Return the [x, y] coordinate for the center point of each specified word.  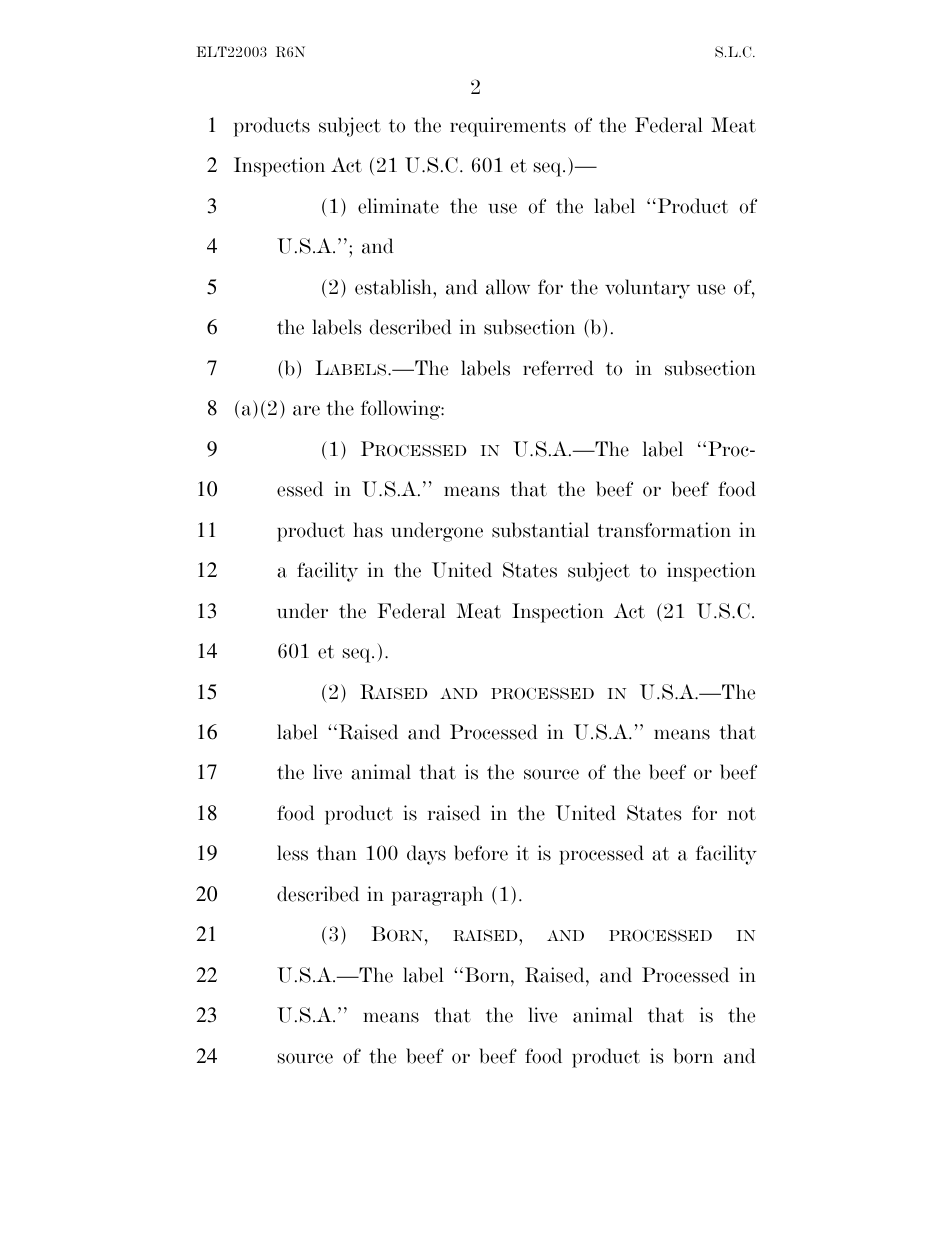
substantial [540, 530]
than [337, 853]
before [481, 853]
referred [558, 368]
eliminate [398, 206]
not [742, 814]
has [368, 530]
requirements [508, 127]
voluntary [647, 289]
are [306, 410]
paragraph [437, 896]
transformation [664, 530]
